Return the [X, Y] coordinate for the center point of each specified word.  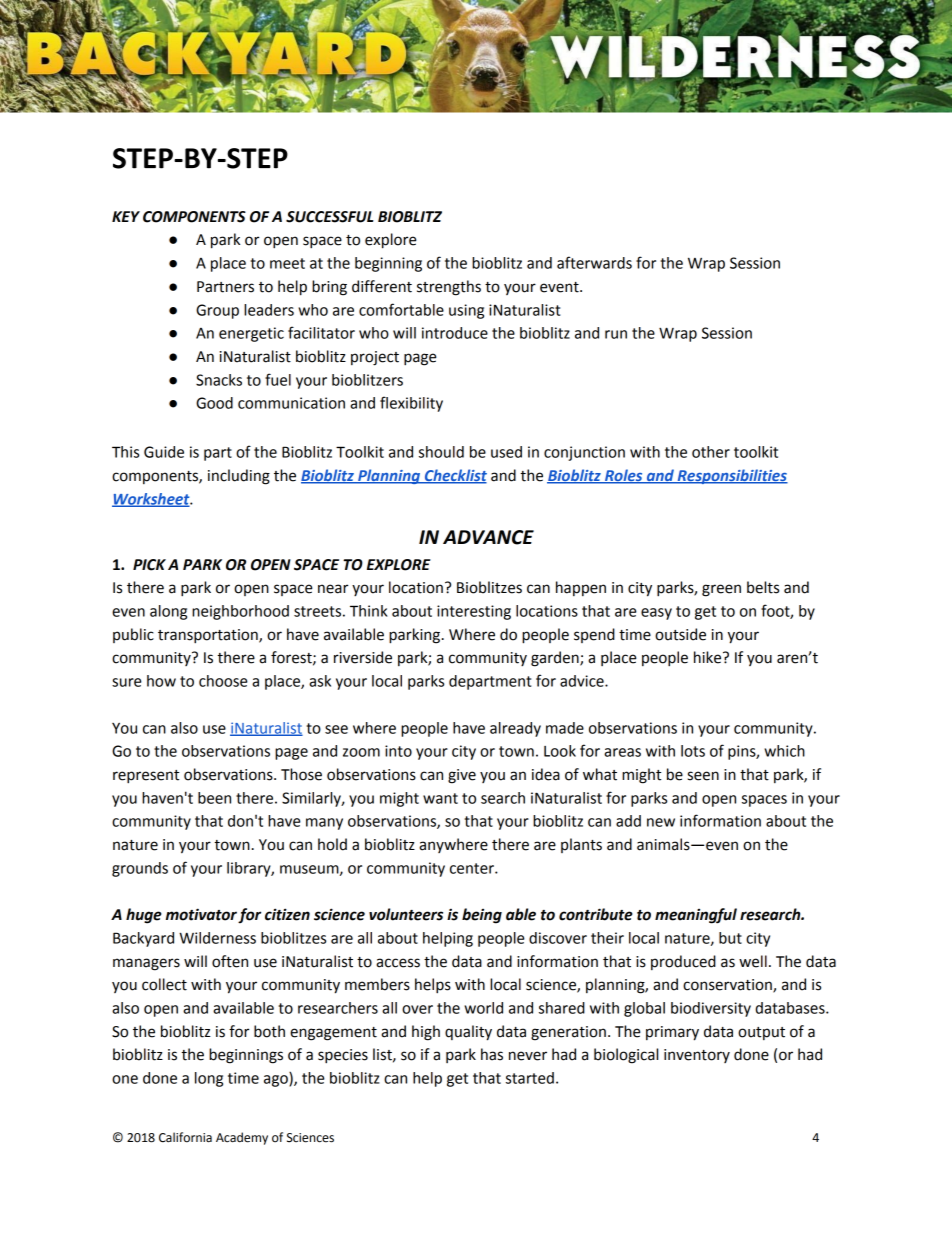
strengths [449, 288]
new [661, 822]
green [721, 590]
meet [287, 263]
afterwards [594, 262]
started [530, 1078]
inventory [697, 1056]
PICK [149, 565]
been [214, 798]
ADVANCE [488, 537]
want [440, 798]
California [185, 1137]
